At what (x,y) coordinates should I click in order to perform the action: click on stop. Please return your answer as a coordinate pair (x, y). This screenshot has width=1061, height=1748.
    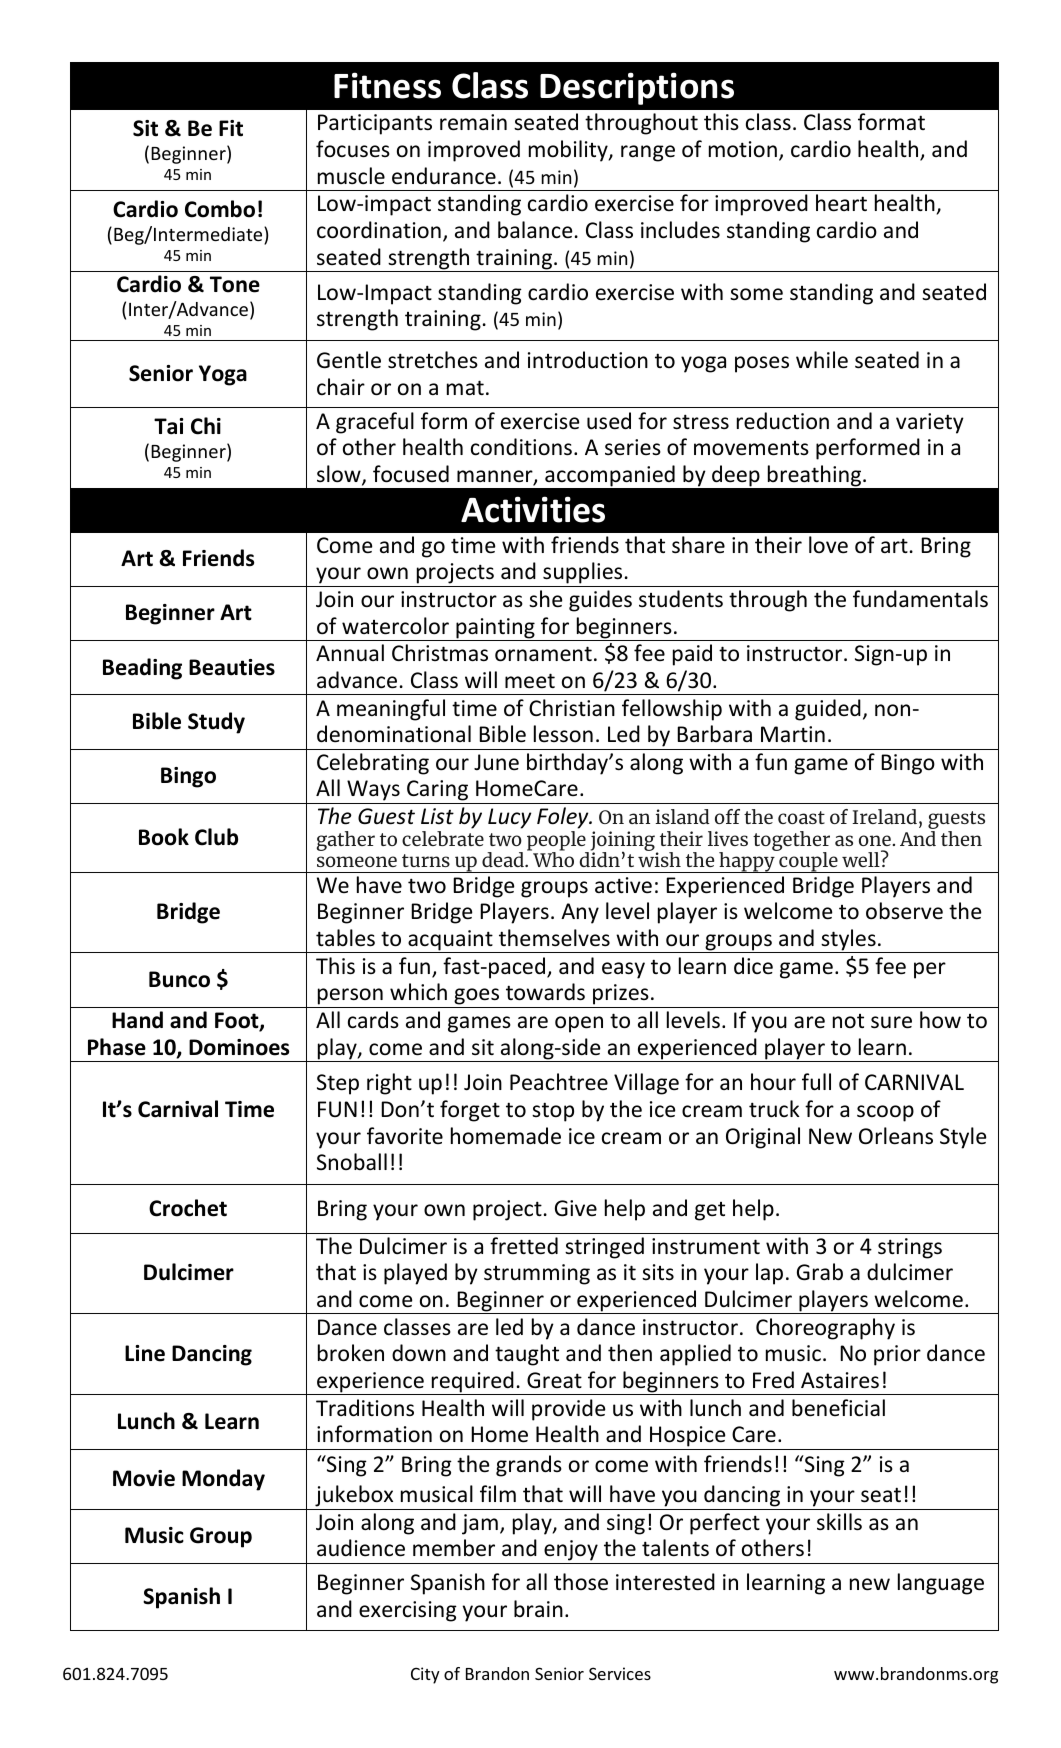
    Looking at the image, I should click on (553, 1112).
